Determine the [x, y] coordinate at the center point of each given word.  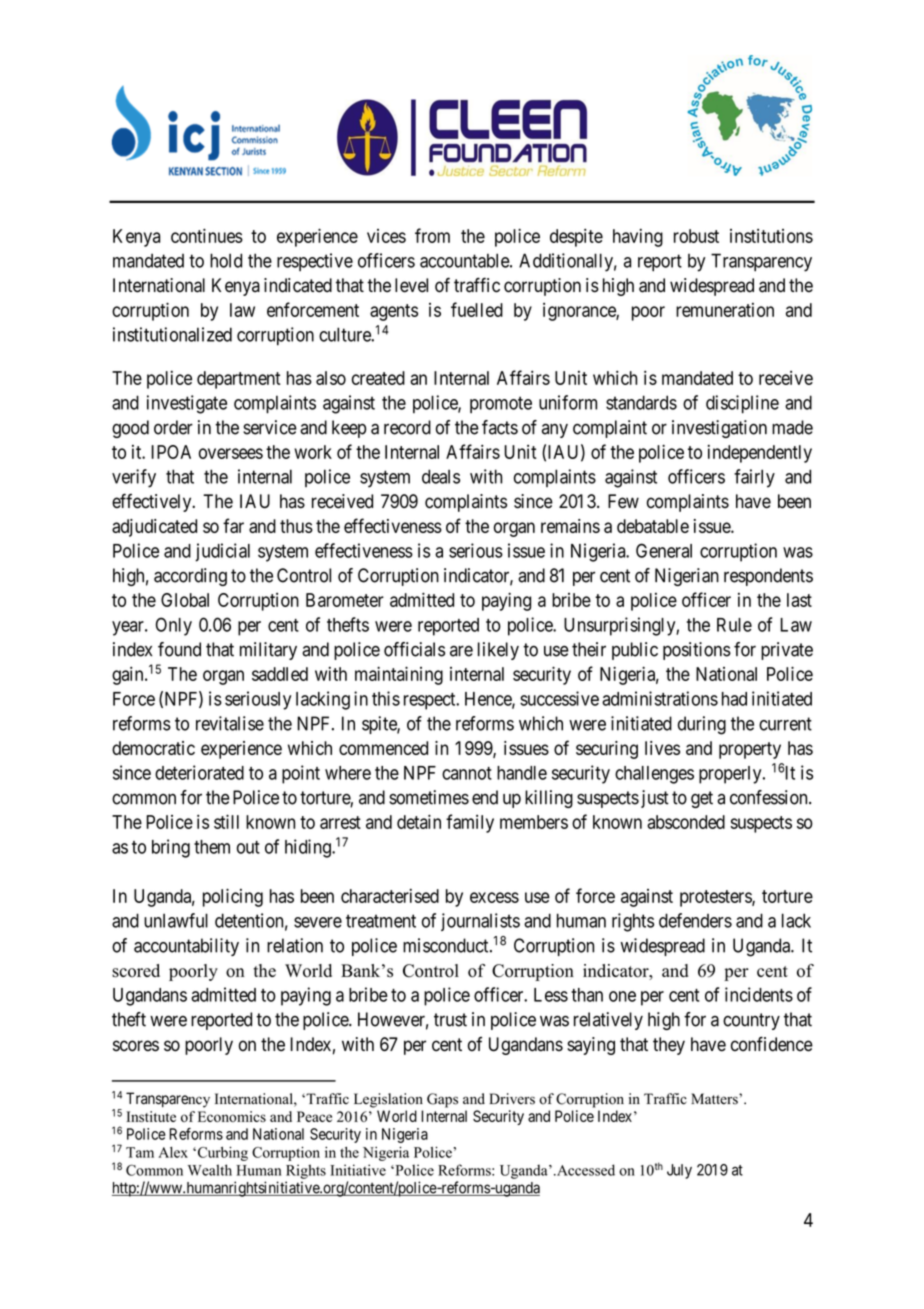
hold [226, 260]
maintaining [399, 675]
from [432, 235]
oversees [231, 453]
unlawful [176, 920]
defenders [695, 920]
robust [696, 236]
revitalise [230, 723]
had [734, 699]
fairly [754, 478]
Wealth [210, 1170]
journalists [480, 922]
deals [441, 476]
